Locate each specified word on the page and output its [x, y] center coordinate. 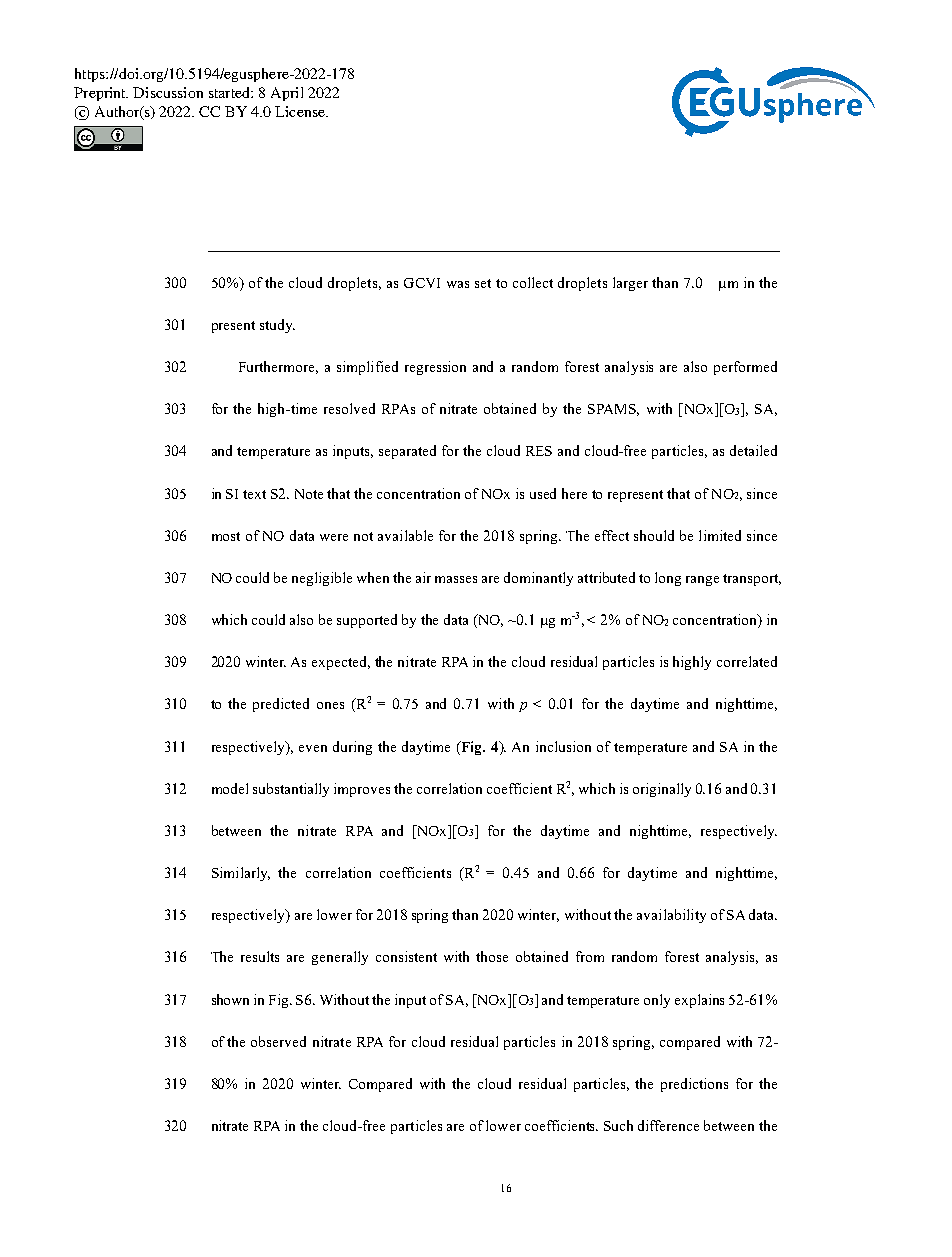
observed [278, 1041]
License [301, 111]
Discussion [168, 92]
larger [630, 284]
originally [662, 790]
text [254, 494]
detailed [753, 450]
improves [362, 790]
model [230, 788]
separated [407, 452]
